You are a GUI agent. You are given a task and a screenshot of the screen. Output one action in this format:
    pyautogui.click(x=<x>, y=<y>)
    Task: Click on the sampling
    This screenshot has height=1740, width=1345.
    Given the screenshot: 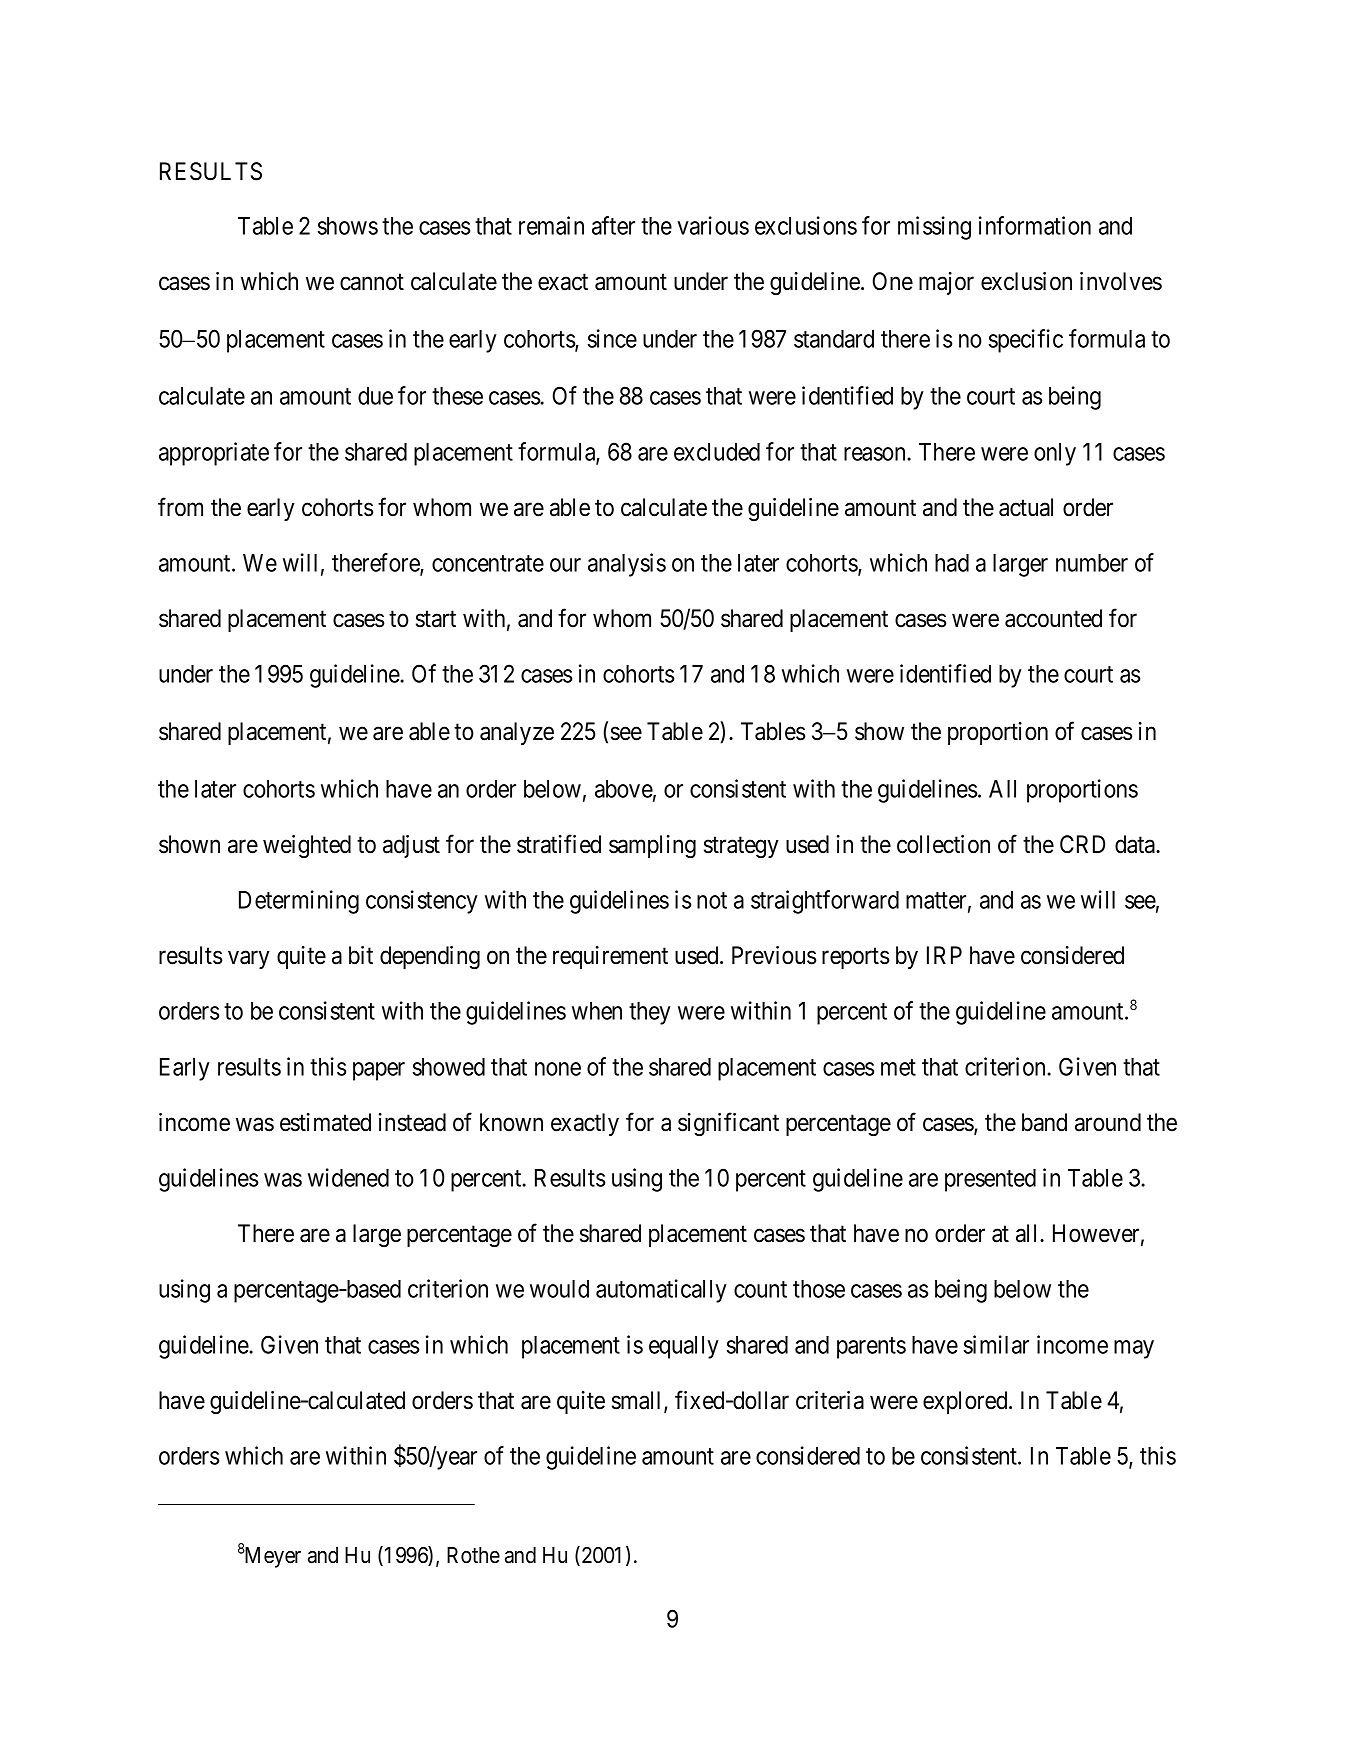 What is the action you would take?
    pyautogui.click(x=652, y=846)
